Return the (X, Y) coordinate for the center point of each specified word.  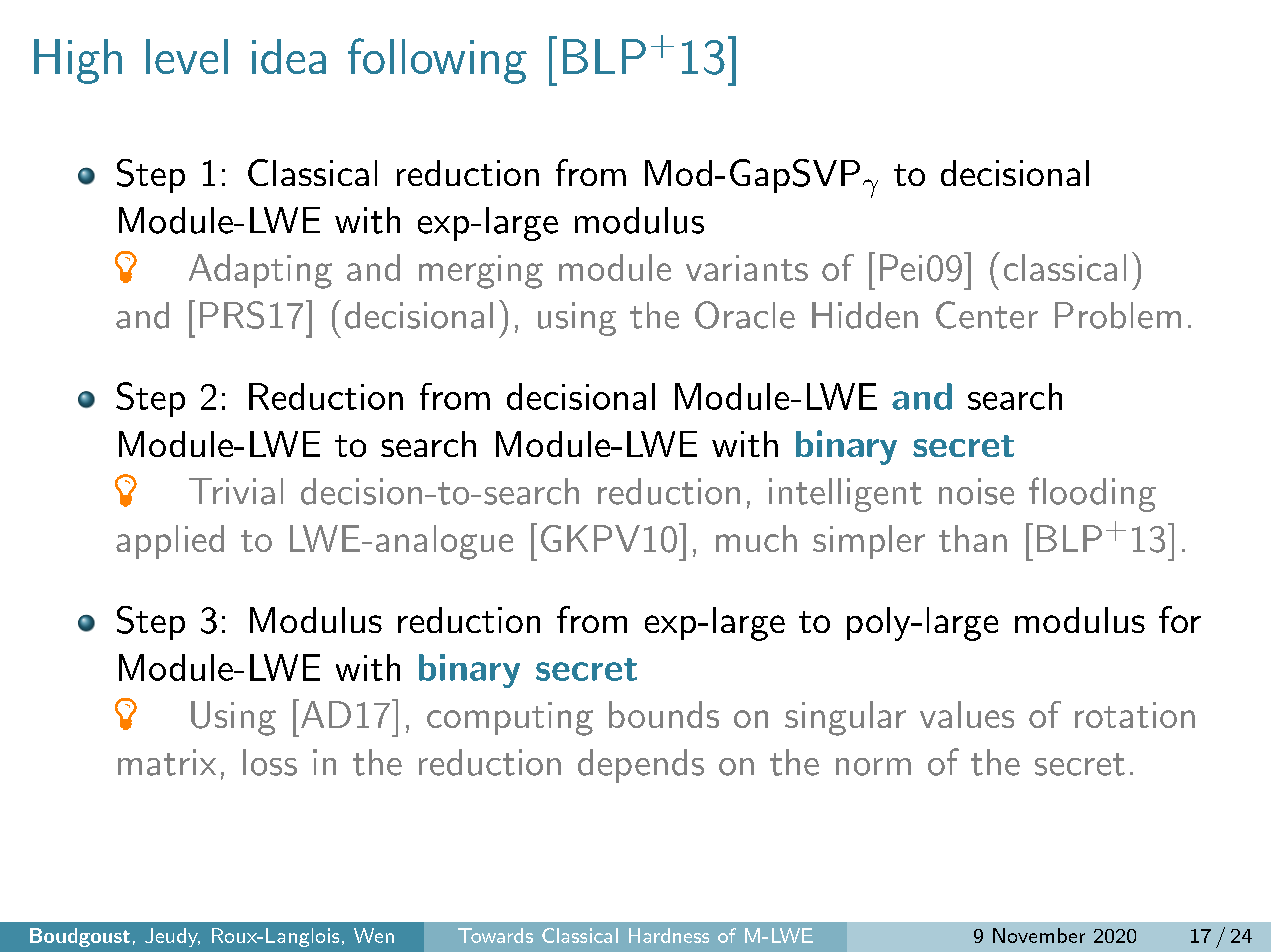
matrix (167, 762)
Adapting (260, 271)
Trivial (236, 491)
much (756, 538)
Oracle (745, 315)
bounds (664, 714)
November (1039, 935)
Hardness (669, 935)
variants (747, 268)
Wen (374, 935)
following (437, 61)
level (187, 56)
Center (987, 315)
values (967, 714)
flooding (1092, 494)
